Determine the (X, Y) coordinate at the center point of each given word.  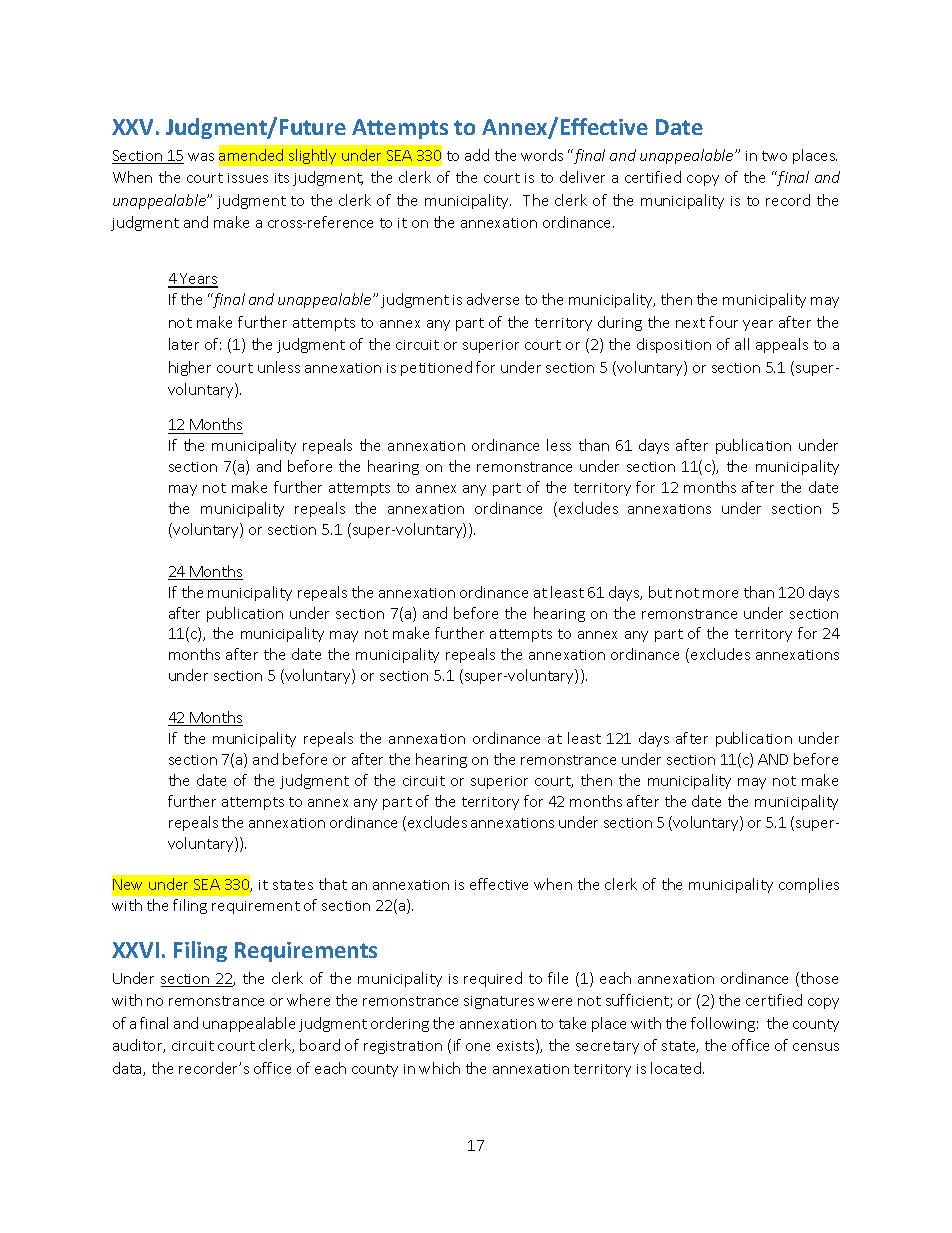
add (477, 155)
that (333, 884)
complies (809, 885)
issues (248, 178)
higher (190, 368)
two (774, 156)
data (128, 1069)
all (742, 344)
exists (517, 1046)
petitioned (436, 368)
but (660, 592)
